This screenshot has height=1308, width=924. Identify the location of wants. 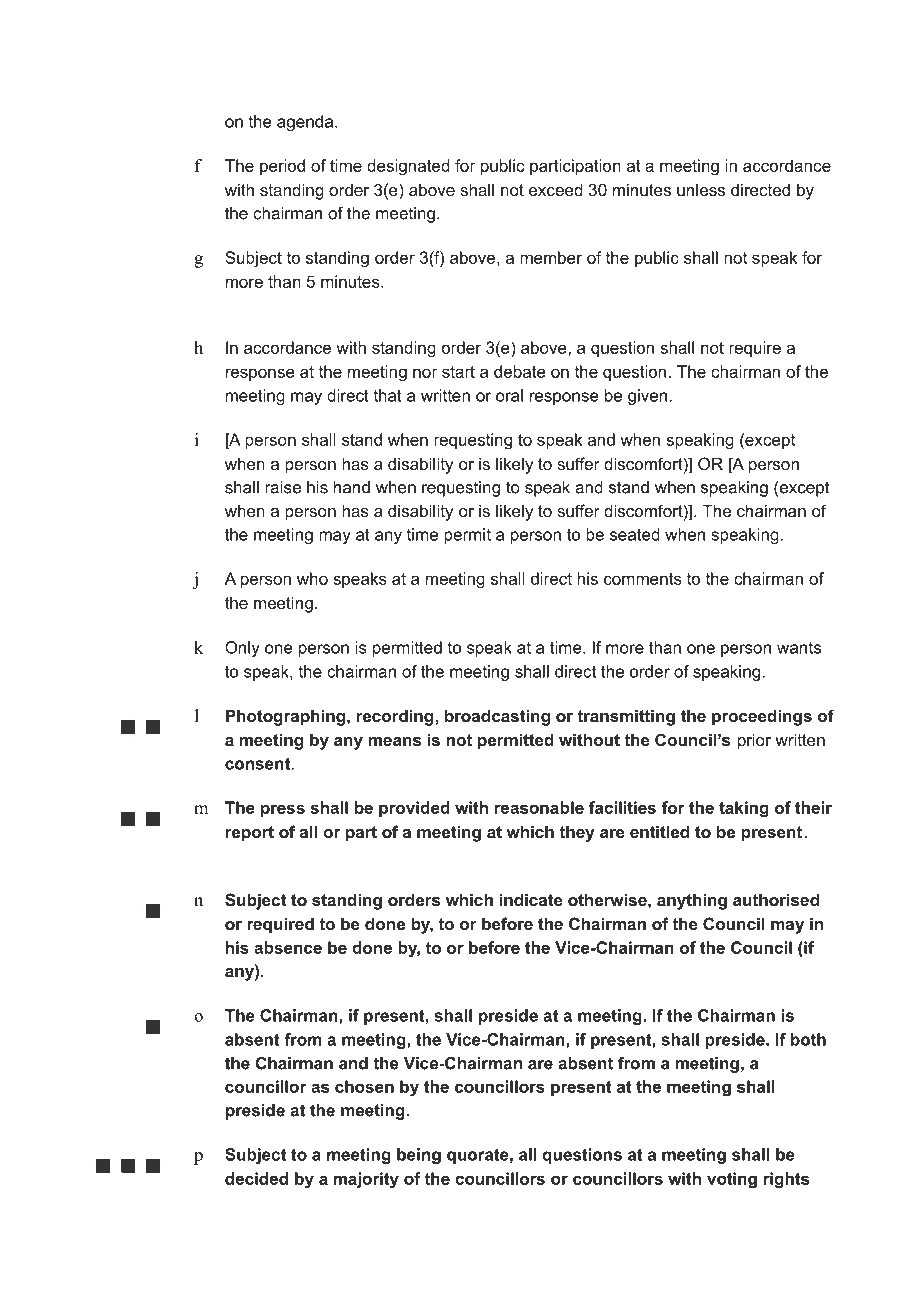
(799, 648).
